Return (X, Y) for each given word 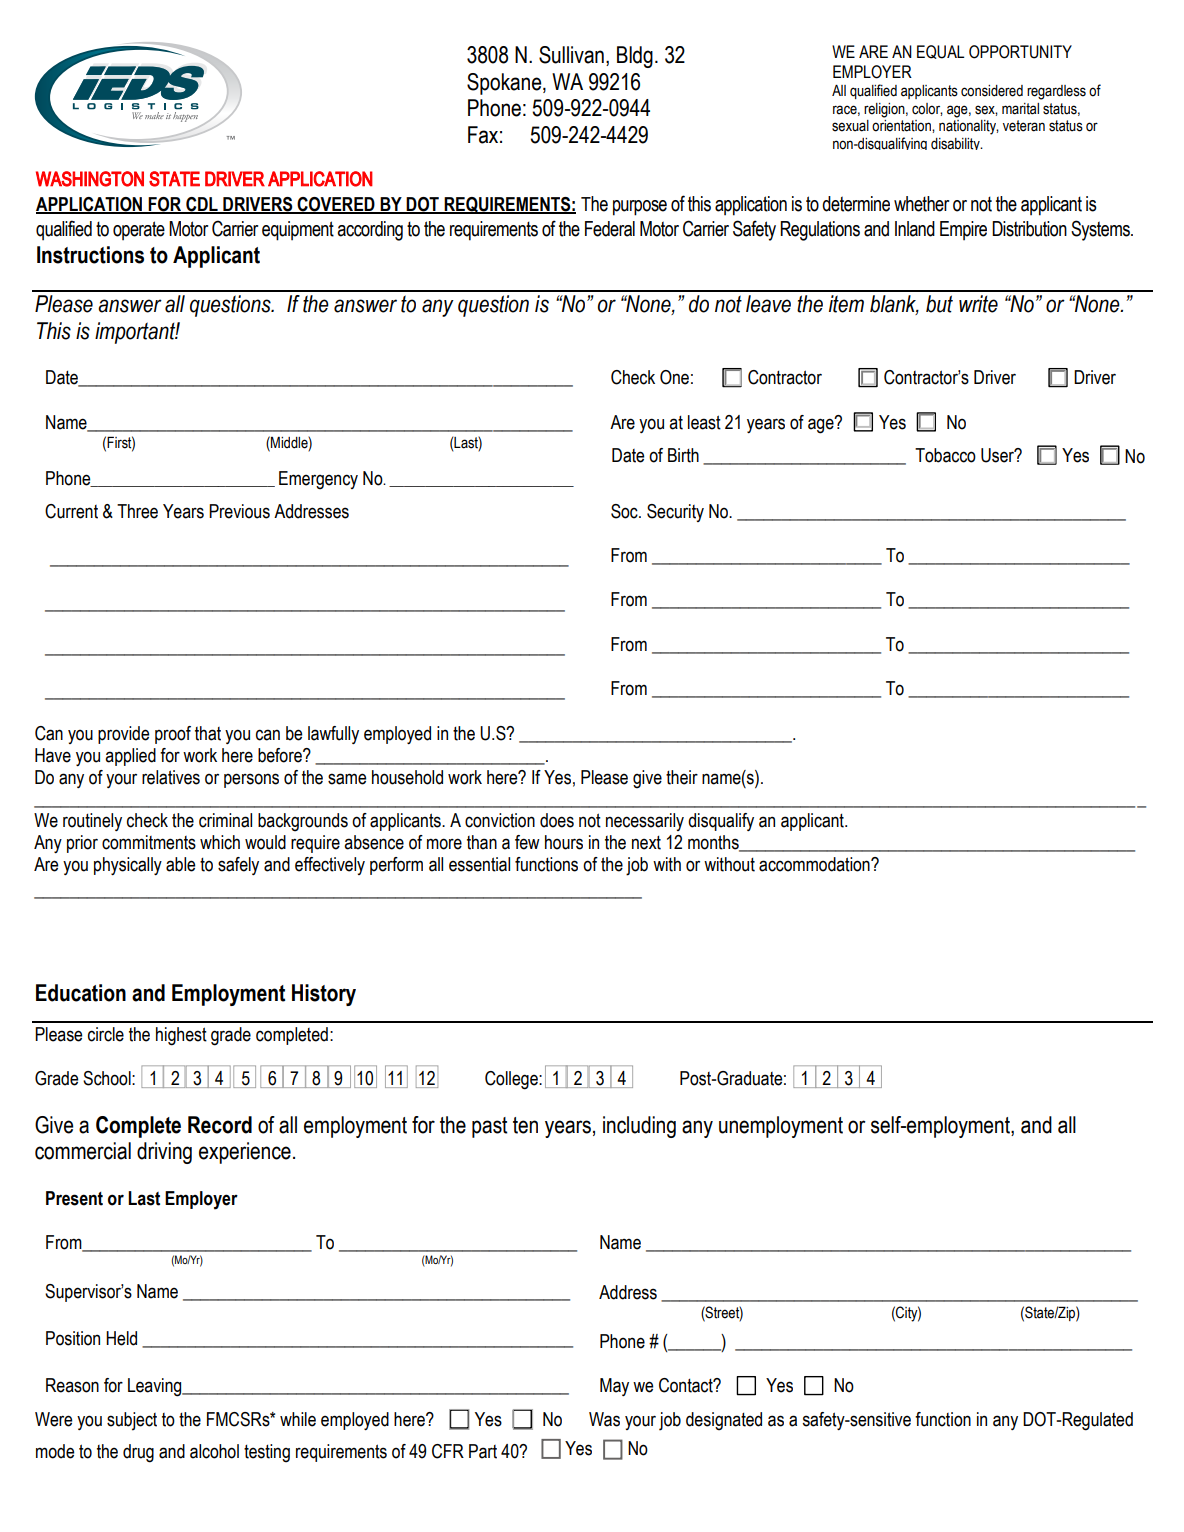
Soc (625, 511)
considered (992, 91)
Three (137, 511)
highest (181, 1036)
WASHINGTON (90, 179)
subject (132, 1421)
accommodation (815, 864)
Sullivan (571, 55)
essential (479, 864)
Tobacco (945, 455)
